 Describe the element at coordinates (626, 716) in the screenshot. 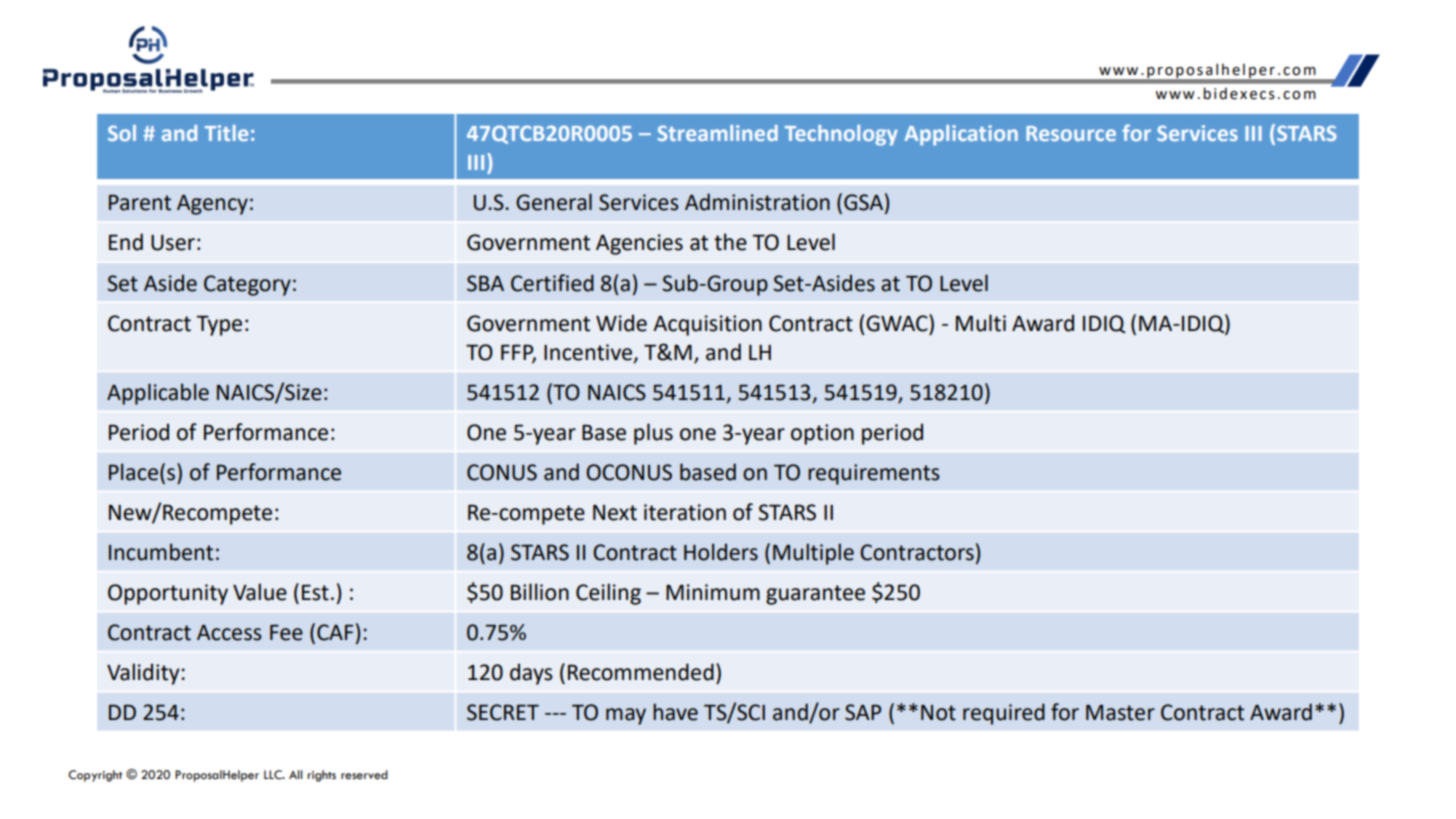

I see `may` at that location.
